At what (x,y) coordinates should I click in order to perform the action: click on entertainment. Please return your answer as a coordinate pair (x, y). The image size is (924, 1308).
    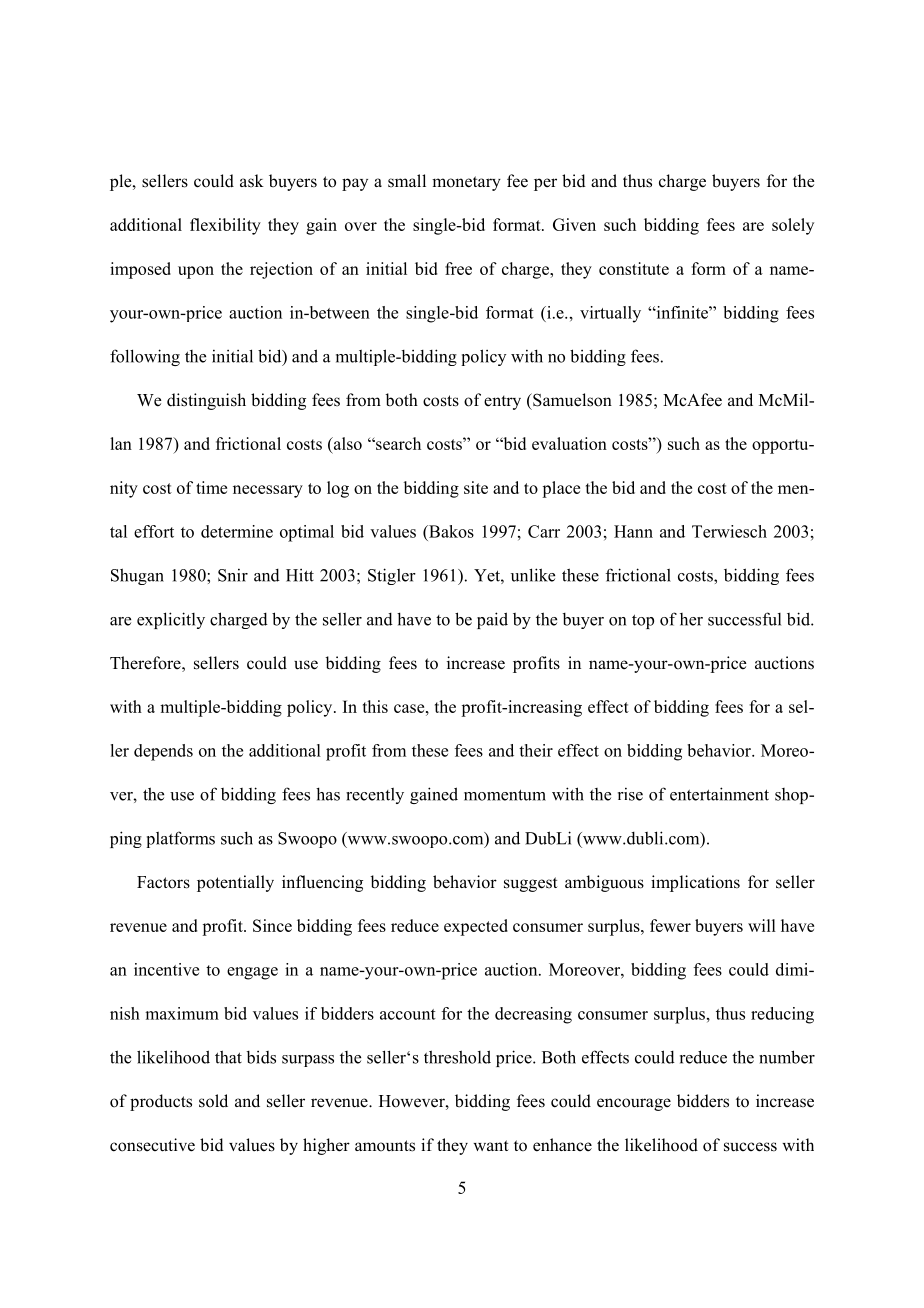
    Looking at the image, I should click on (719, 794).
